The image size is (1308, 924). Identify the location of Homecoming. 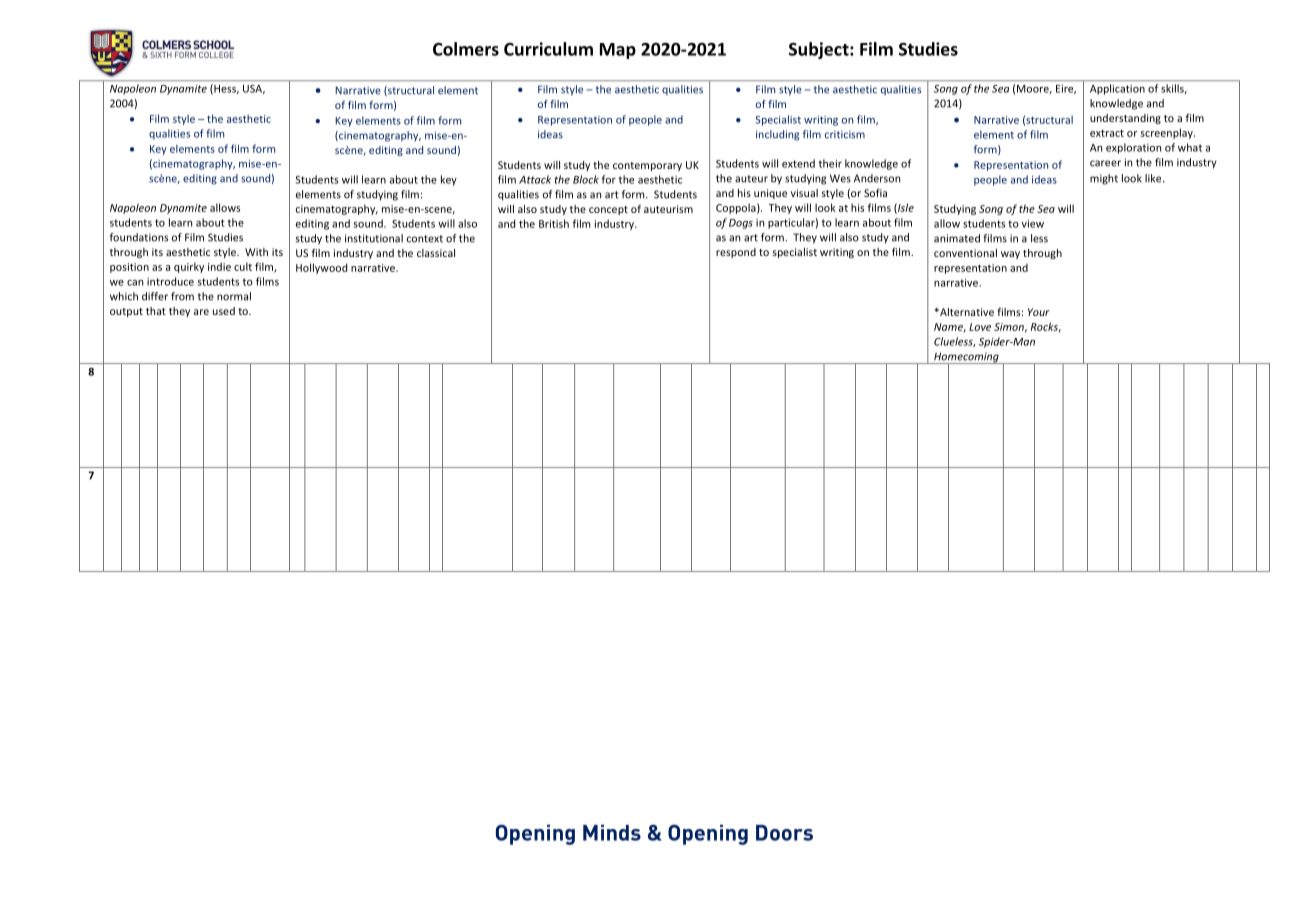
(966, 358).
